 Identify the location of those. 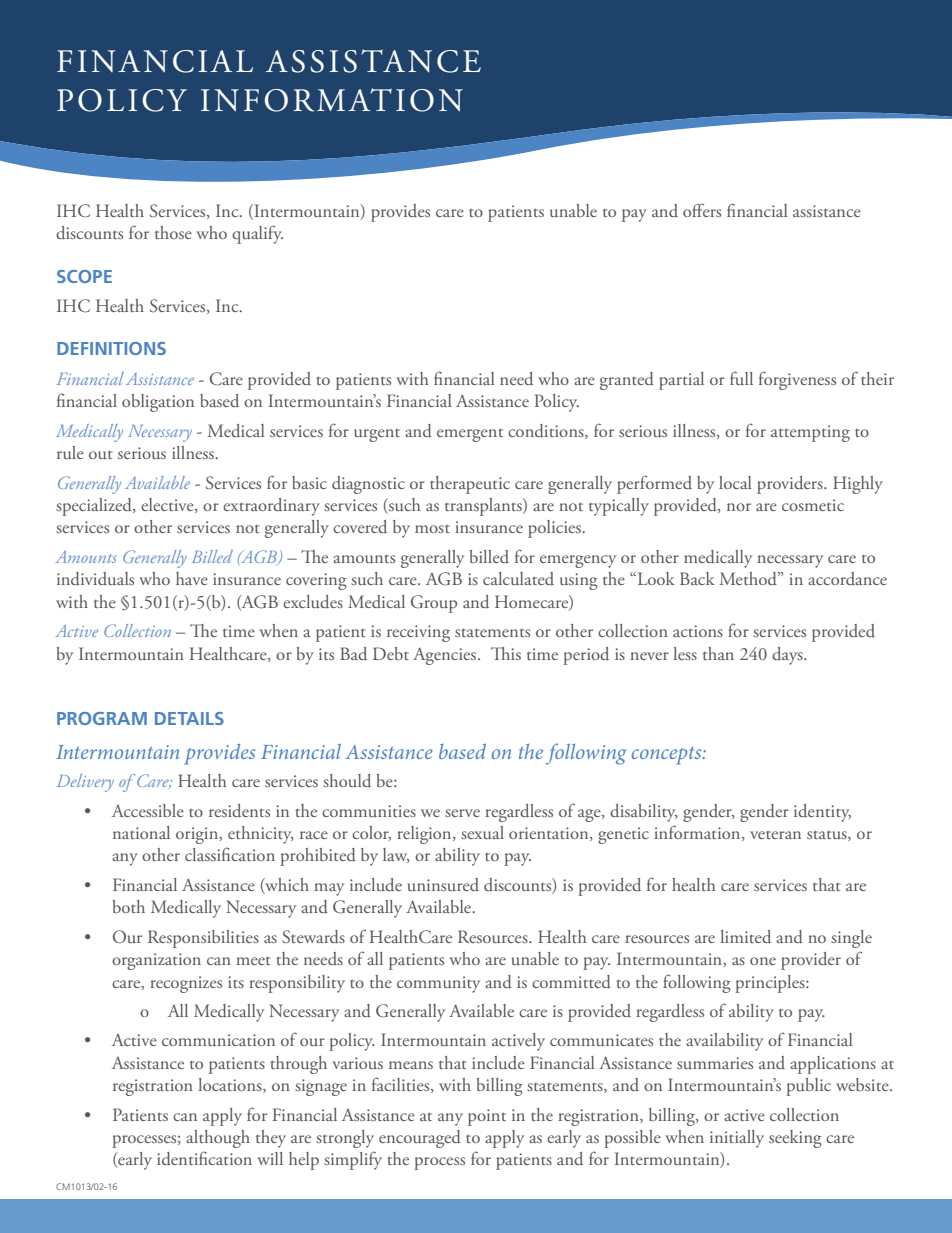
(173, 232).
